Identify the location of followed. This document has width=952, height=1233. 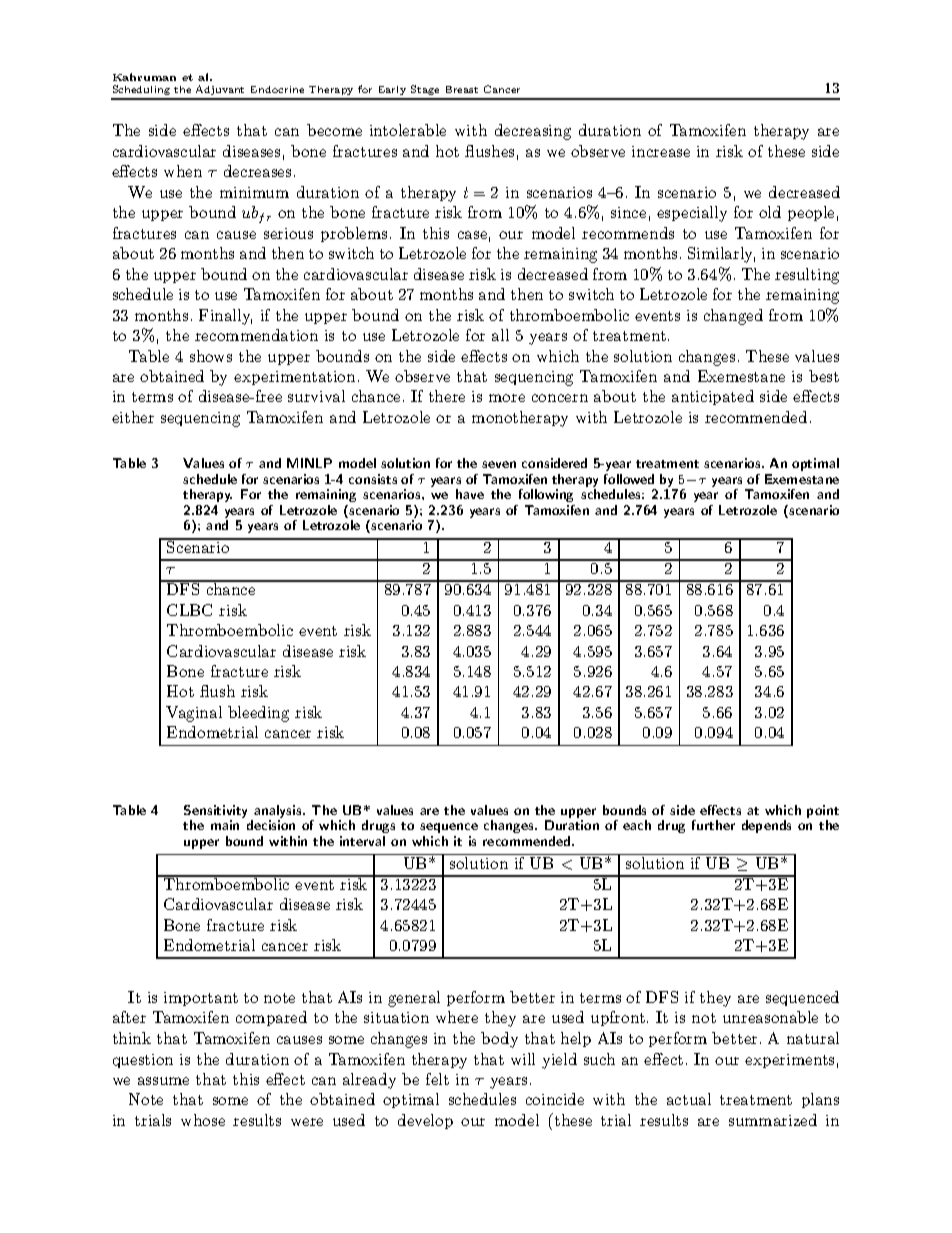
(629, 479).
